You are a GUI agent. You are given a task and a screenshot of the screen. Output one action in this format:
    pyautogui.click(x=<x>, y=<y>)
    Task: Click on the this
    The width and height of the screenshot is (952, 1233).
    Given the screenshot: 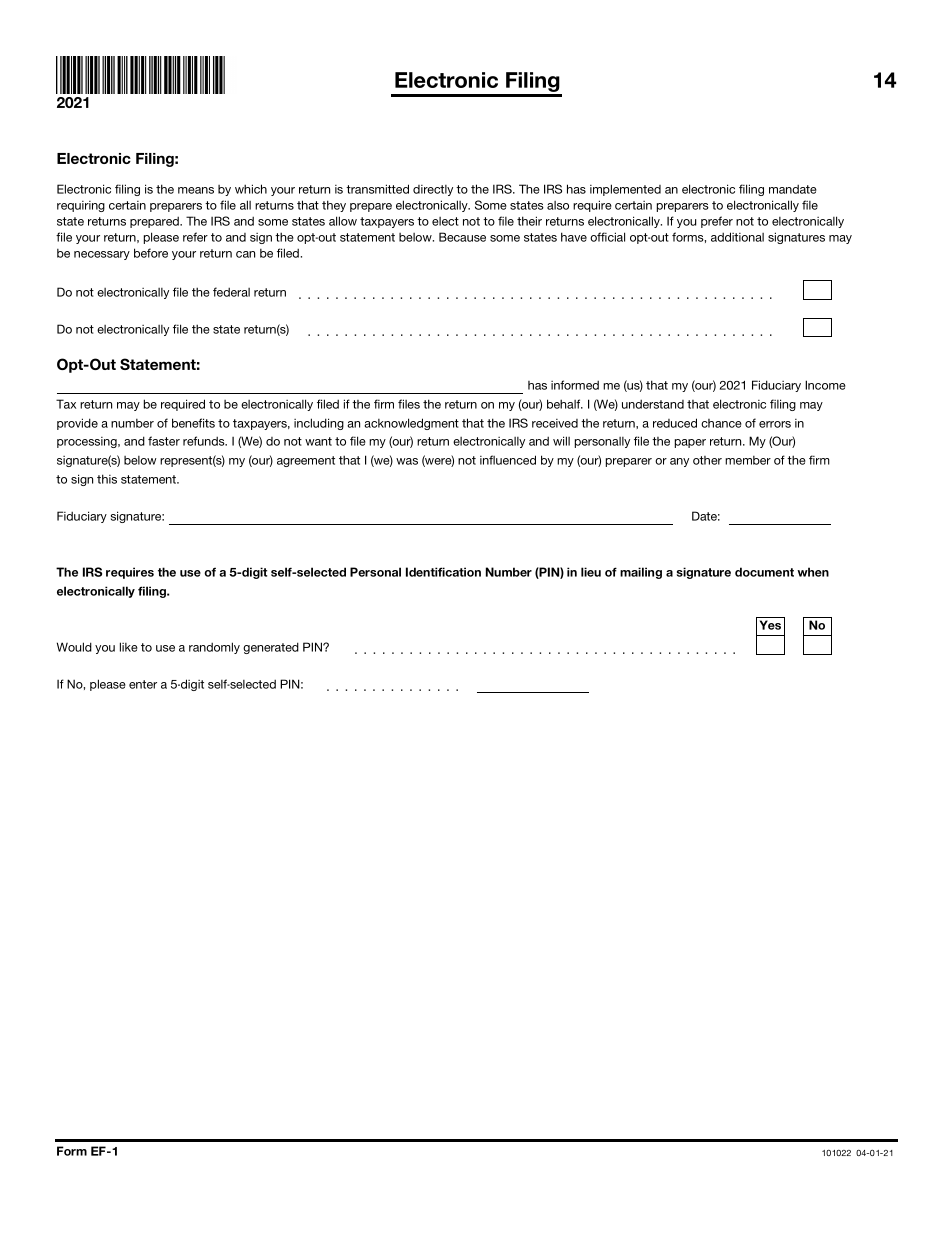 What is the action you would take?
    pyautogui.click(x=107, y=479)
